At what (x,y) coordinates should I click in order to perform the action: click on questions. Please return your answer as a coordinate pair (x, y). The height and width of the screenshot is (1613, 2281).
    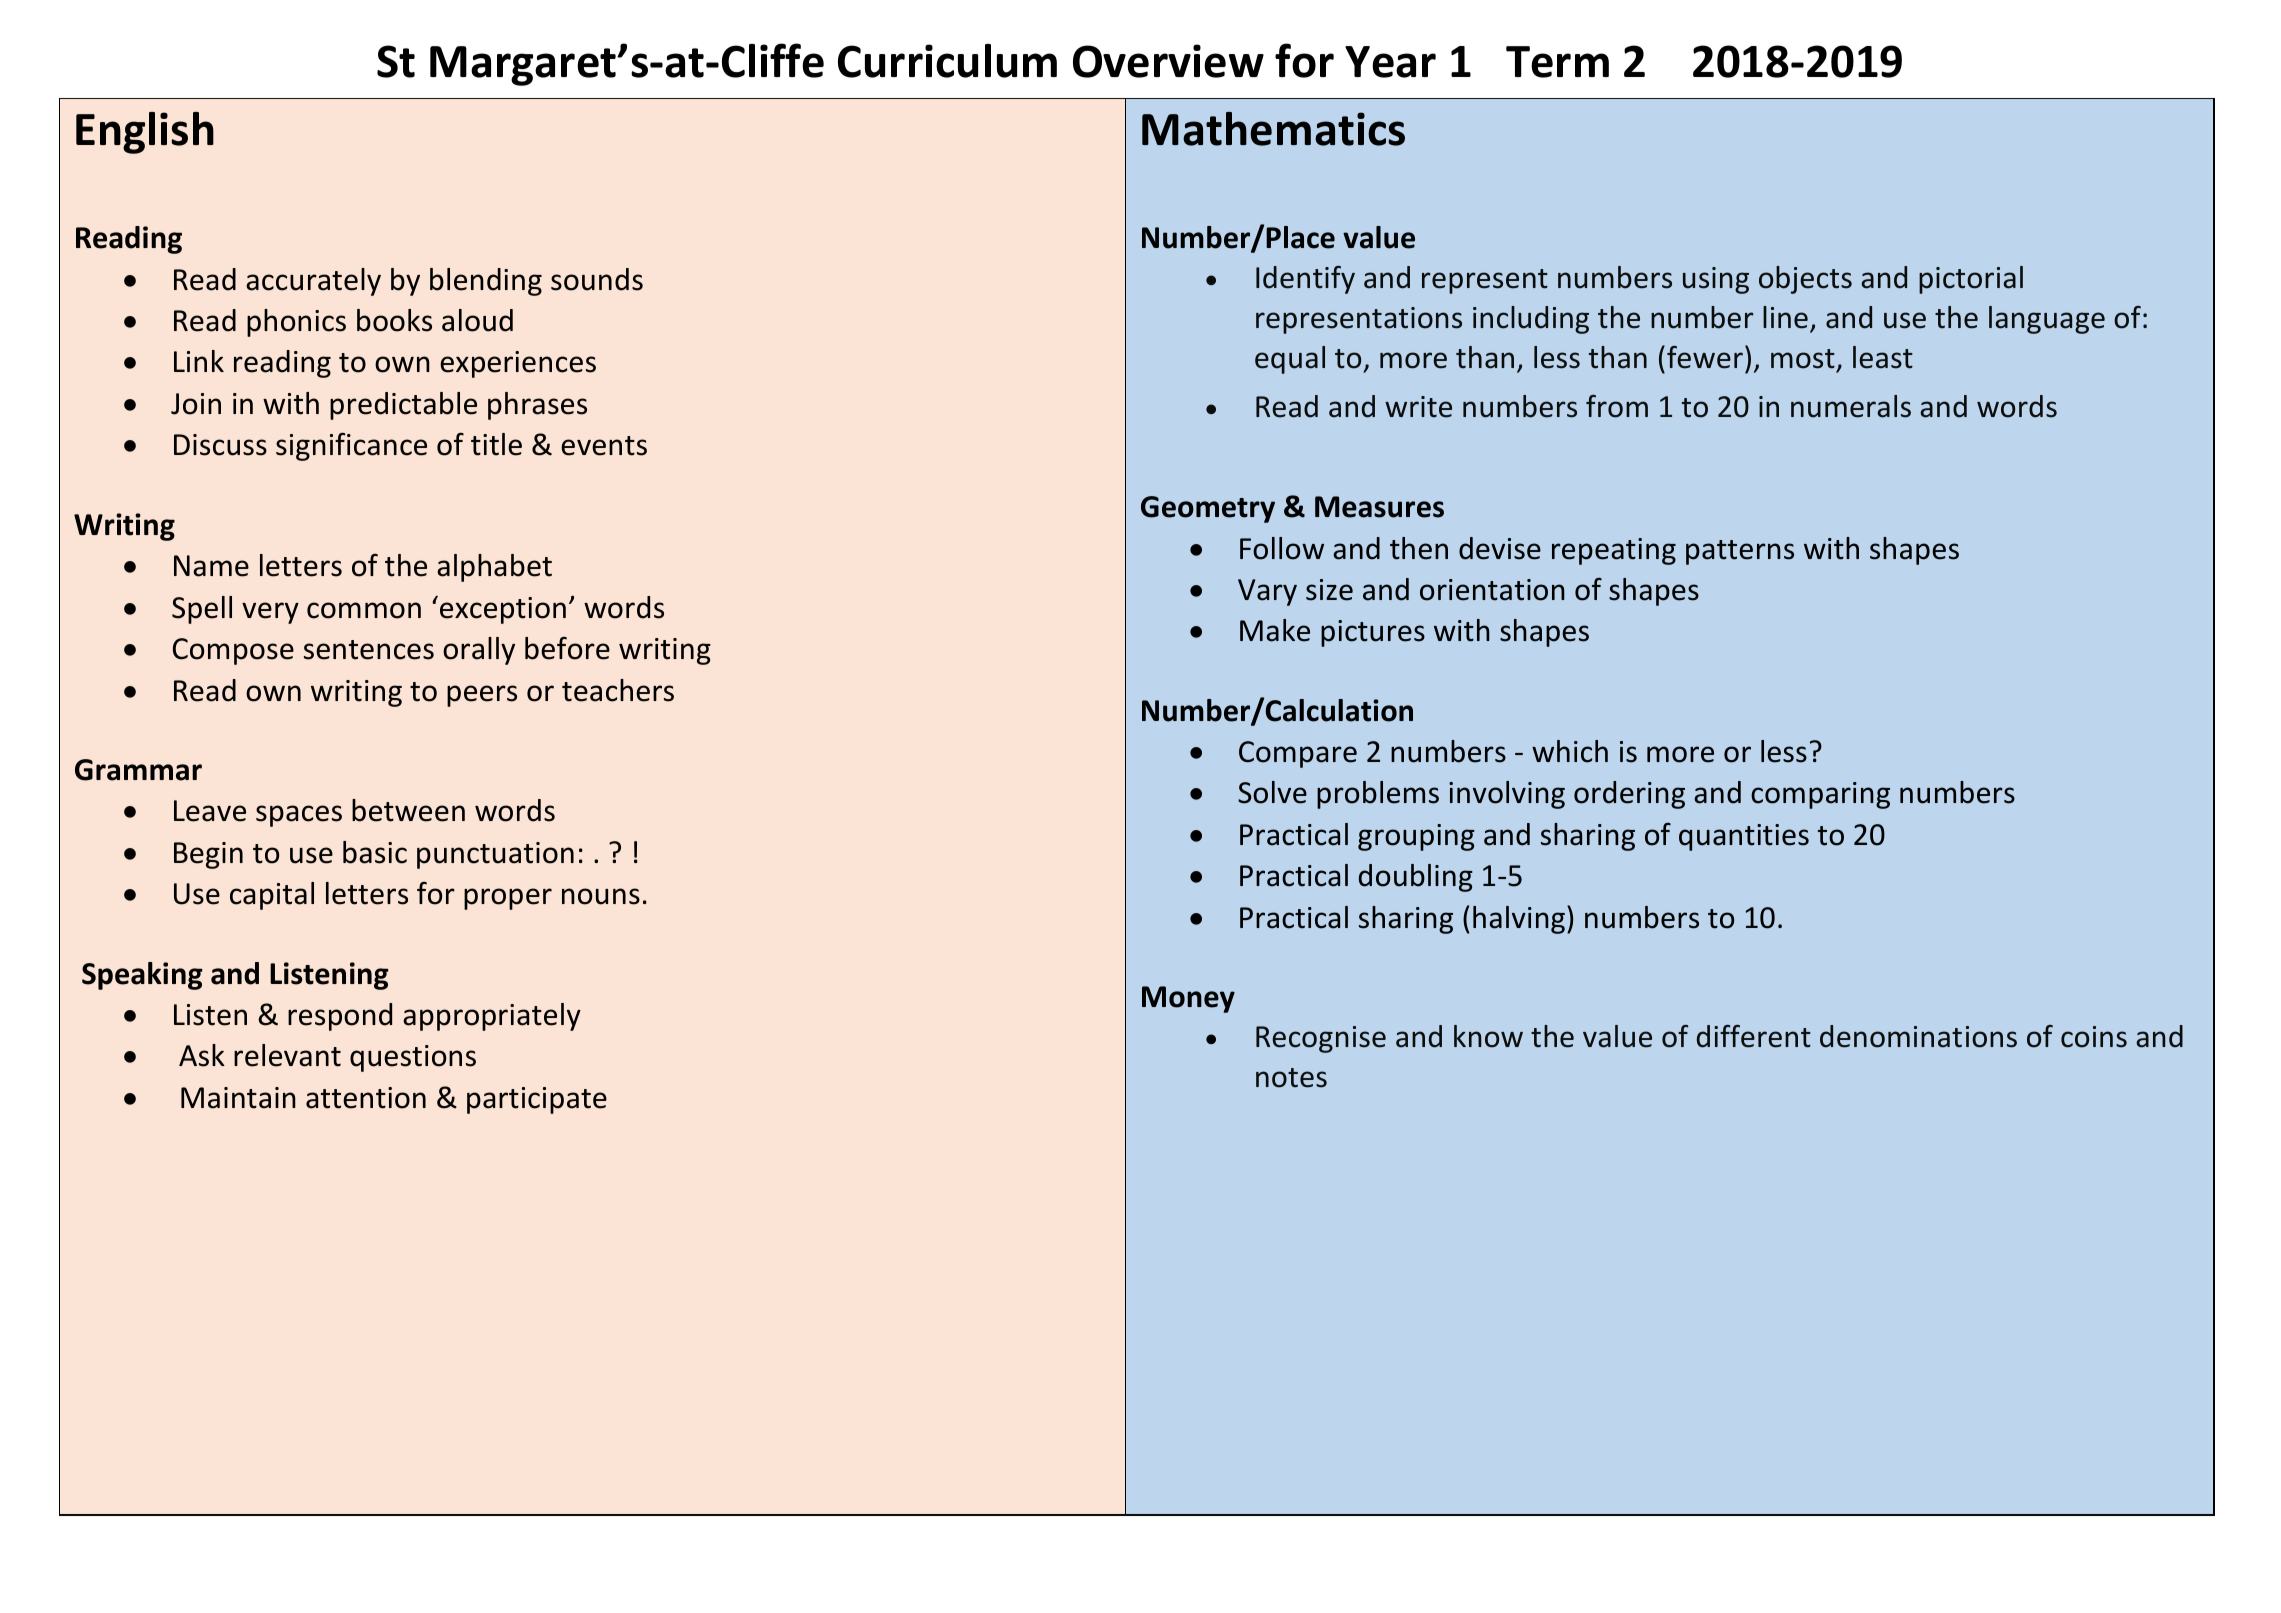
    Looking at the image, I should click on (413, 1058).
